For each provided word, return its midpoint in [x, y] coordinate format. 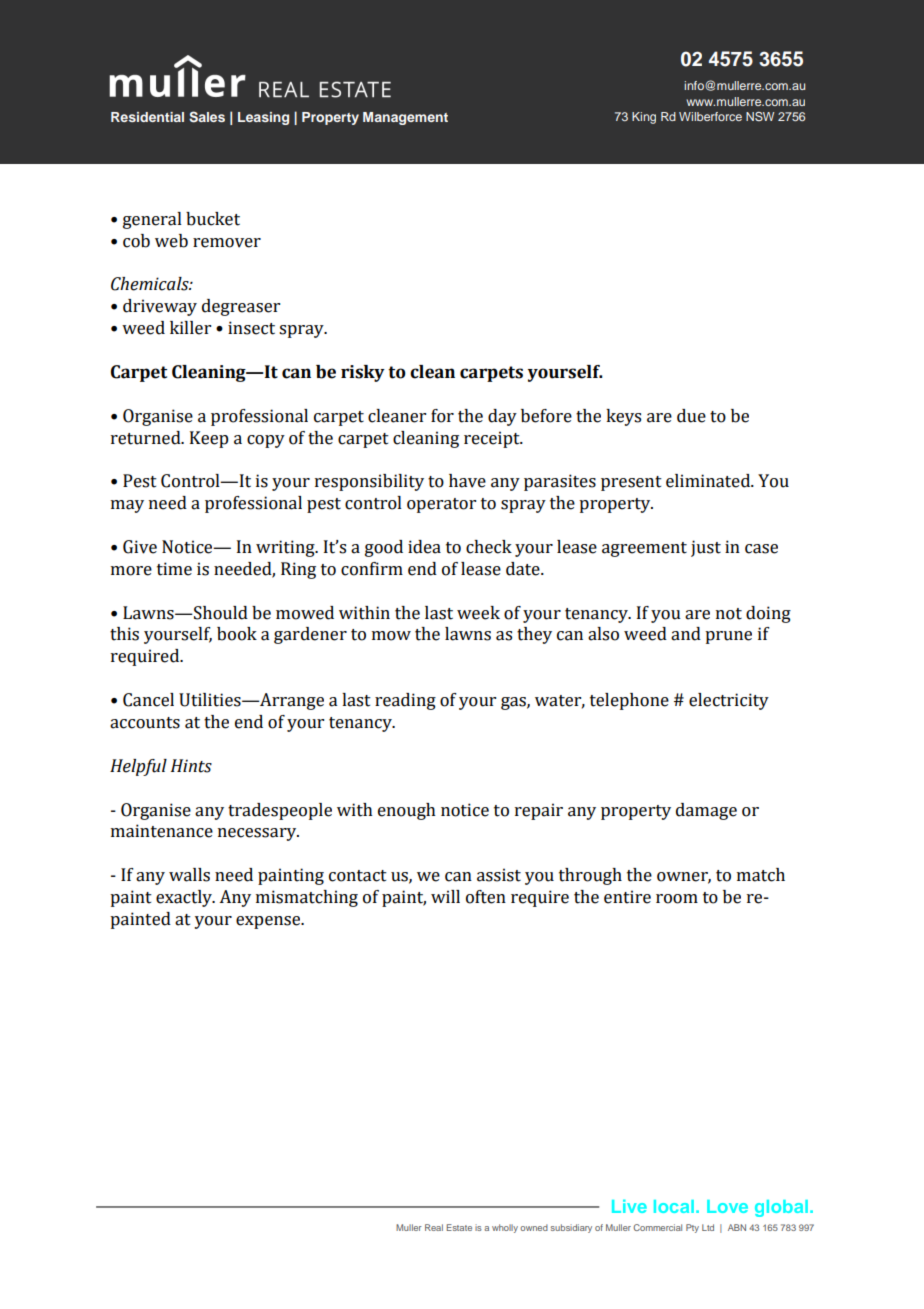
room [677, 899]
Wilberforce [710, 116]
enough [407, 811]
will [445, 896]
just [706, 548]
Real [434, 1227]
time [174, 569]
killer [190, 328]
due [691, 416]
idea [424, 547]
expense [269, 922]
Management [405, 118]
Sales [207, 117]
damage [706, 811]
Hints [191, 766]
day [502, 417]
